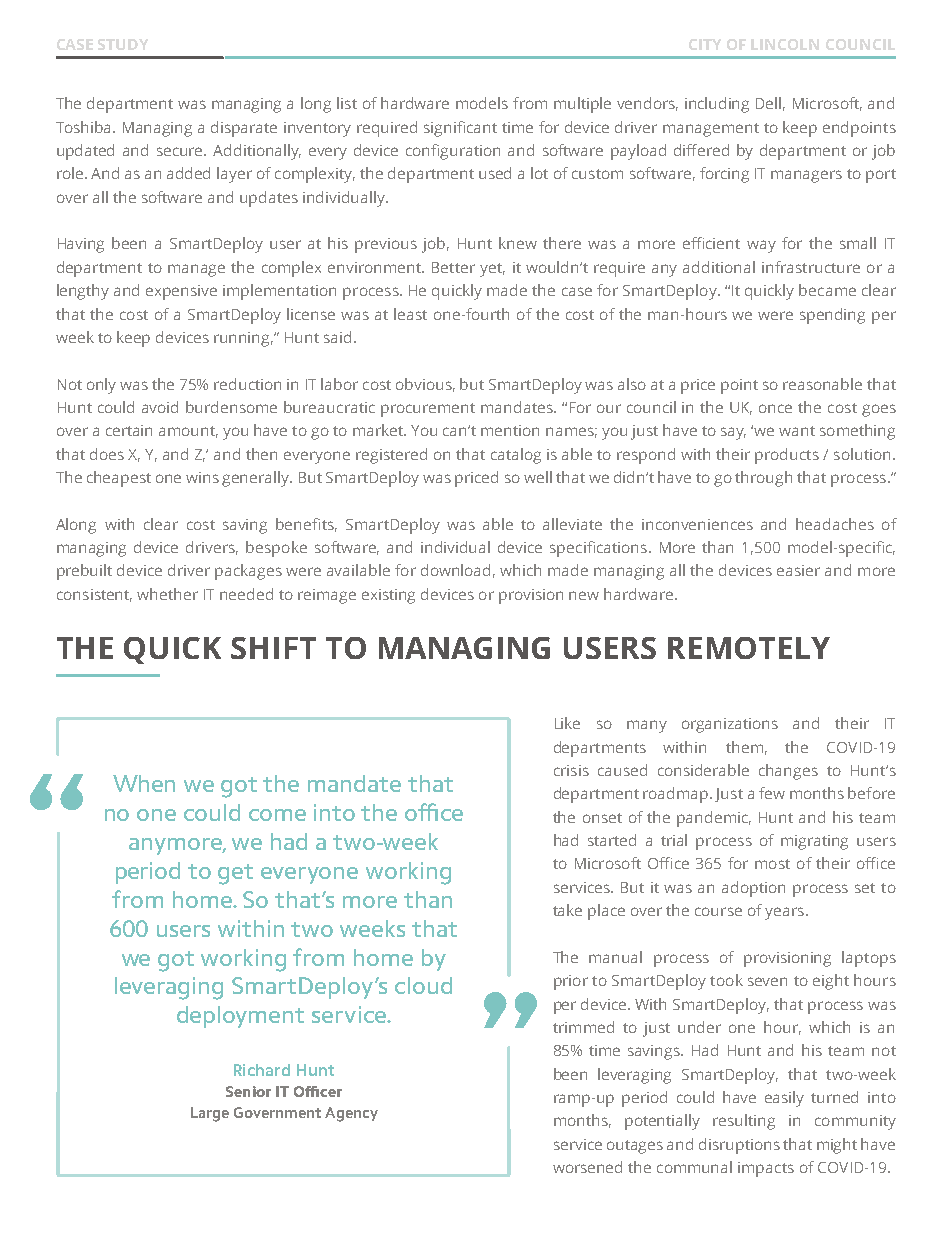 This page has height=1233, width=952. Describe the element at coordinates (567, 910) in the page. I see `take` at that location.
